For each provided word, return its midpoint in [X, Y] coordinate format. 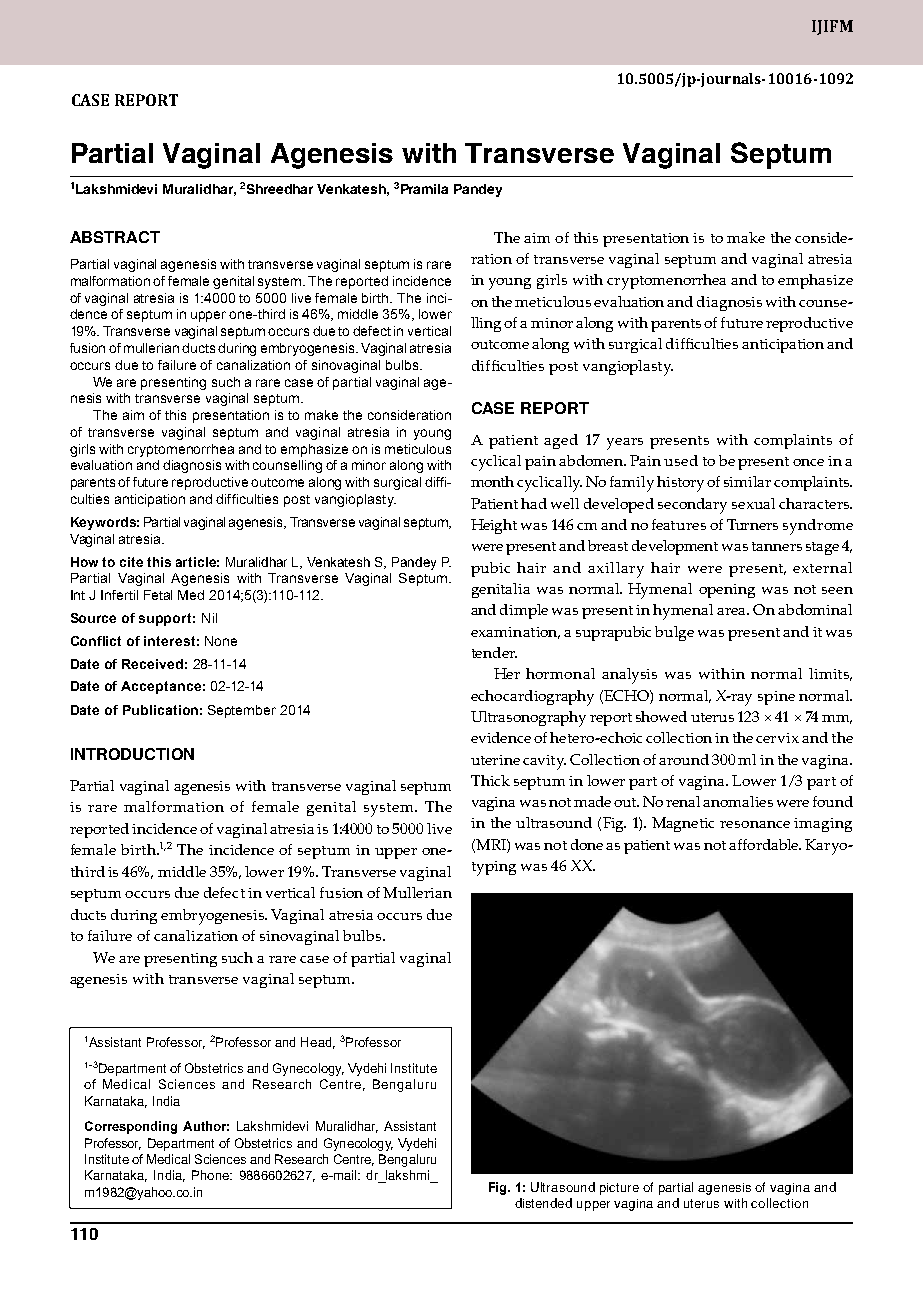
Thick [490, 780]
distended [543, 1203]
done [587, 844]
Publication [160, 710]
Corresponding [131, 1127]
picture [619, 1189]
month [492, 481]
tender [494, 652]
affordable [765, 844]
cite [131, 562]
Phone [211, 1175]
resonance [755, 824]
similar [747, 481]
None [221, 641]
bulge [674, 633]
